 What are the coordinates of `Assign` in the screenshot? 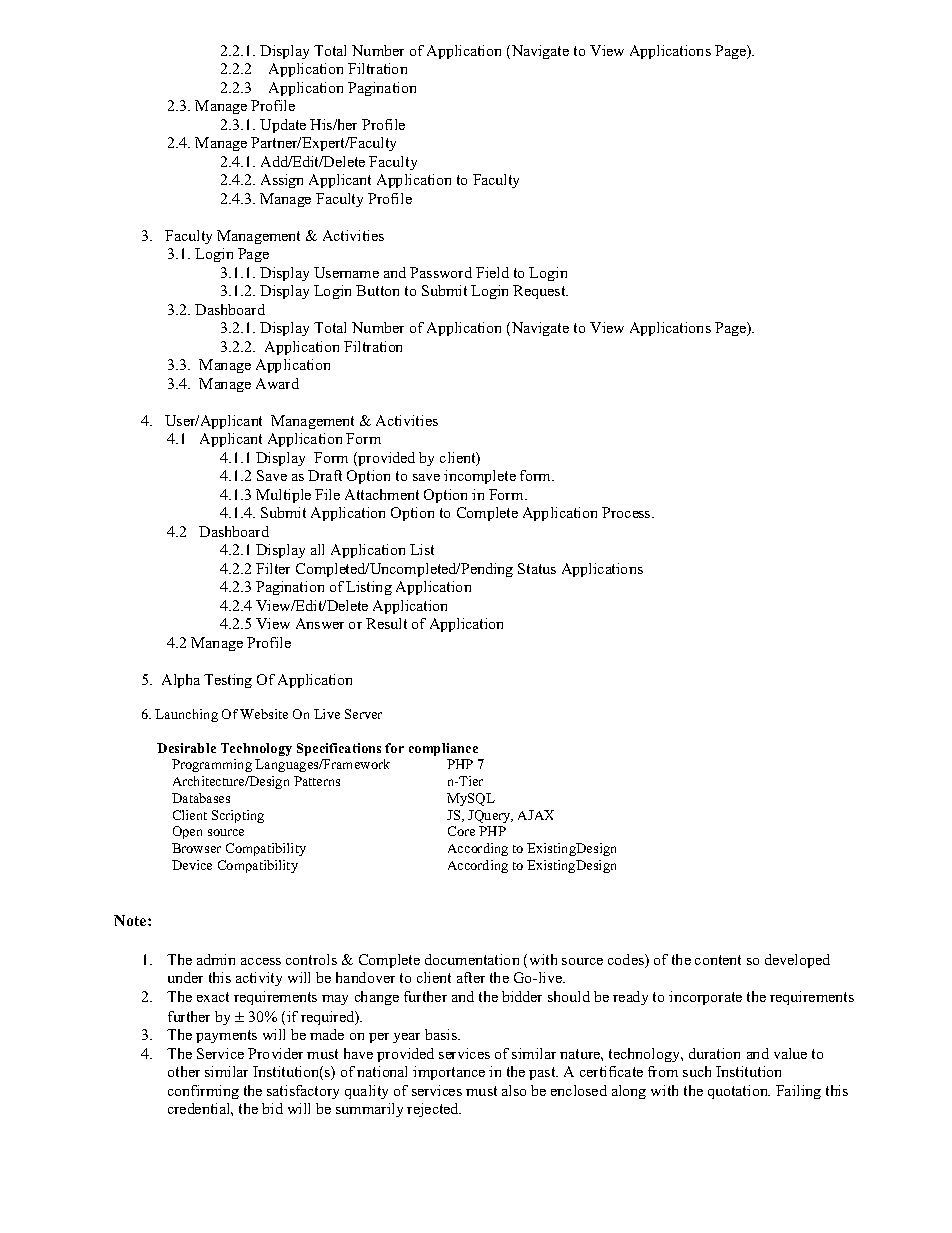 It's located at (282, 181).
